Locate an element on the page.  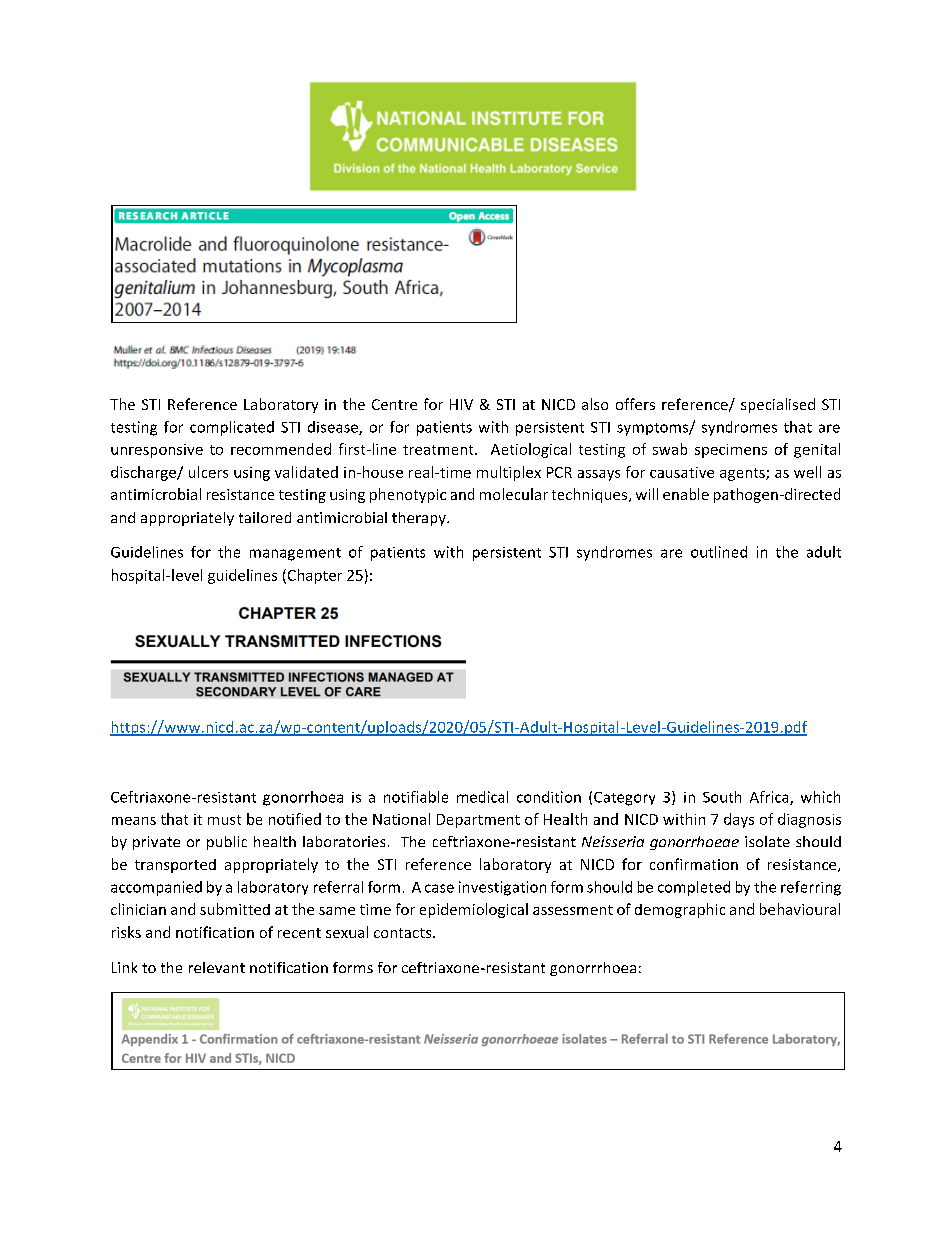
specialised is located at coordinates (778, 405).
